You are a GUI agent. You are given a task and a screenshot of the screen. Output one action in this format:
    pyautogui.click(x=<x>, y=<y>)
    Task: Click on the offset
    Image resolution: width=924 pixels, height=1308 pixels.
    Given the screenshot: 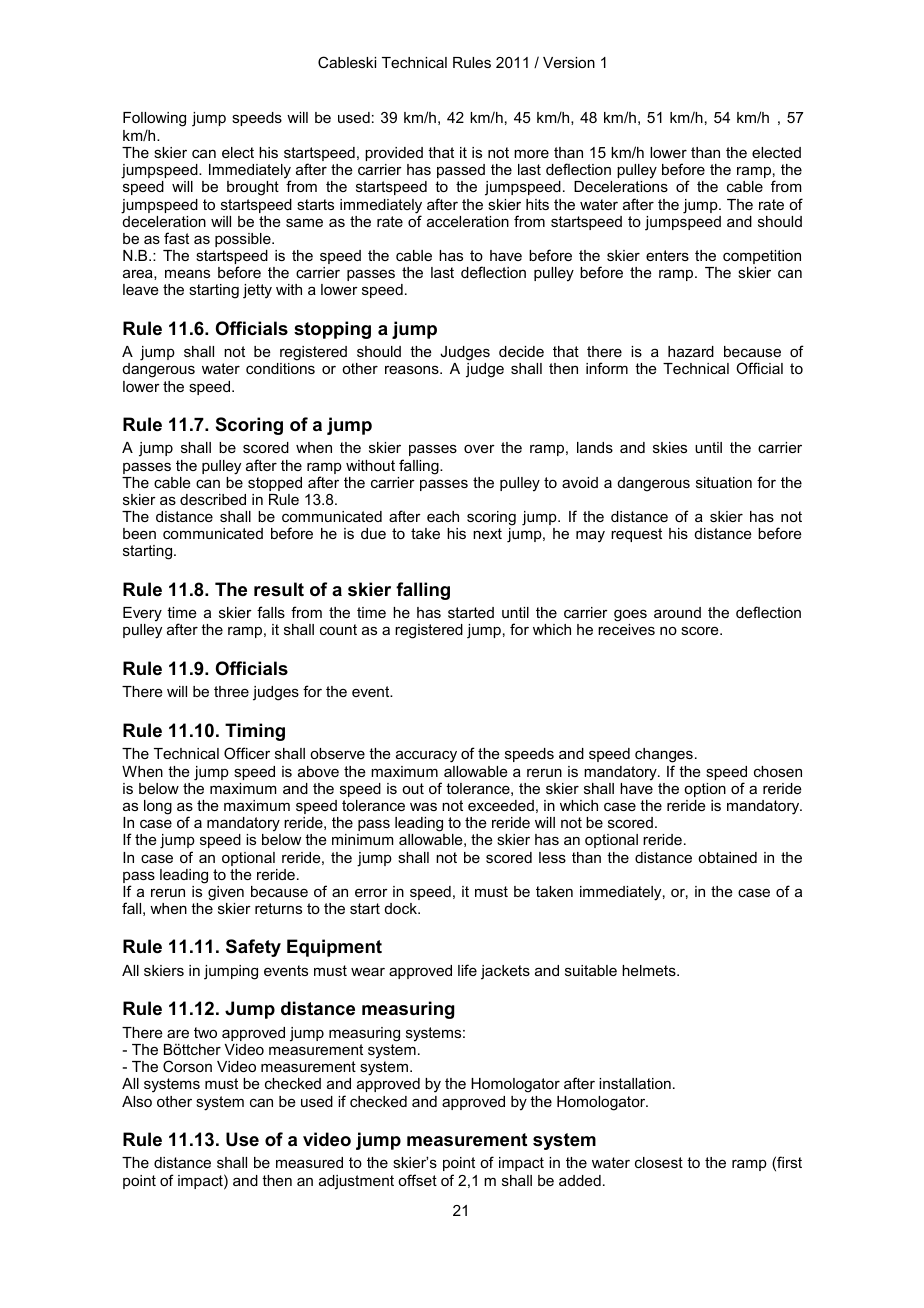 What is the action you would take?
    pyautogui.click(x=417, y=1180)
